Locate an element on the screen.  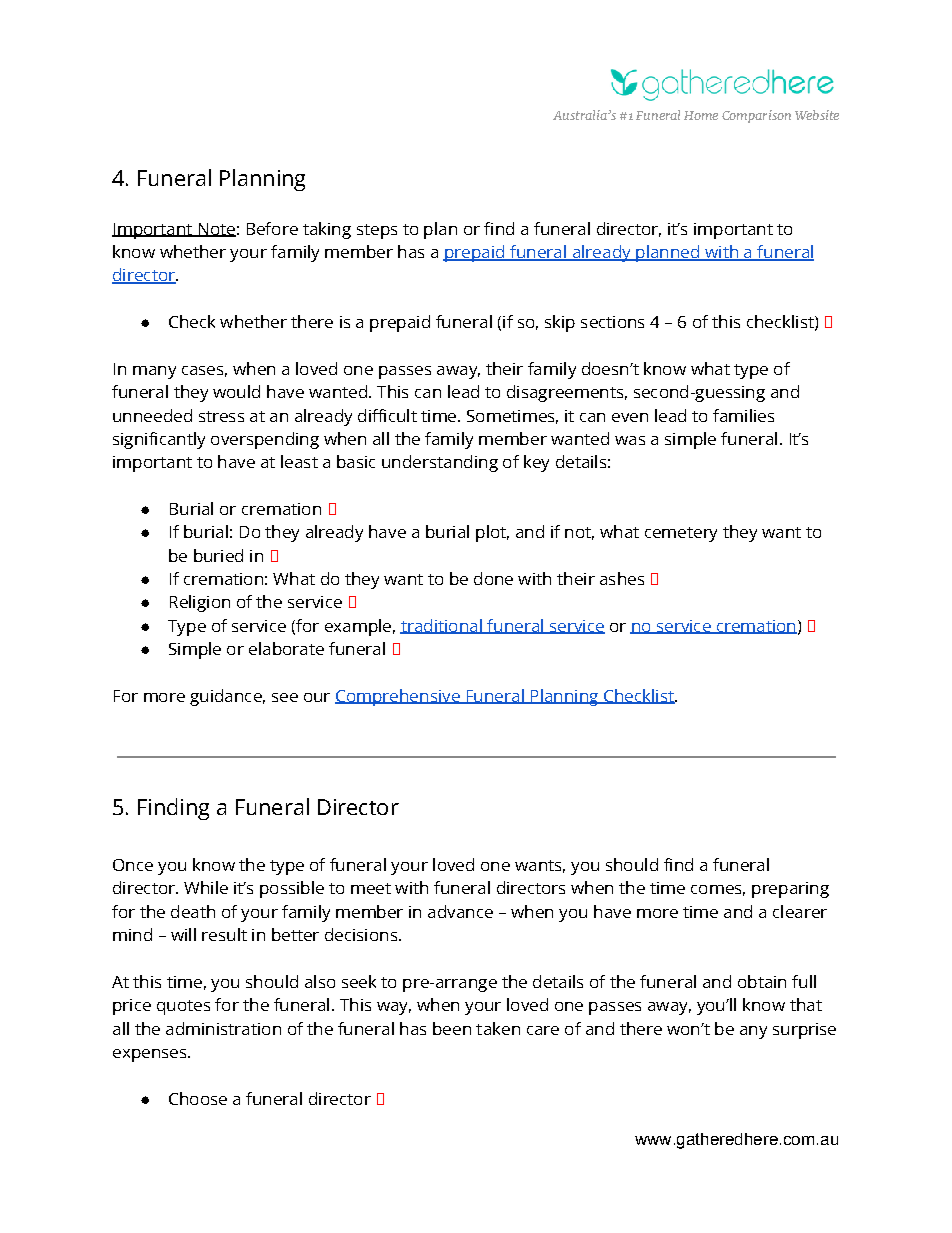
Note is located at coordinates (216, 230).
